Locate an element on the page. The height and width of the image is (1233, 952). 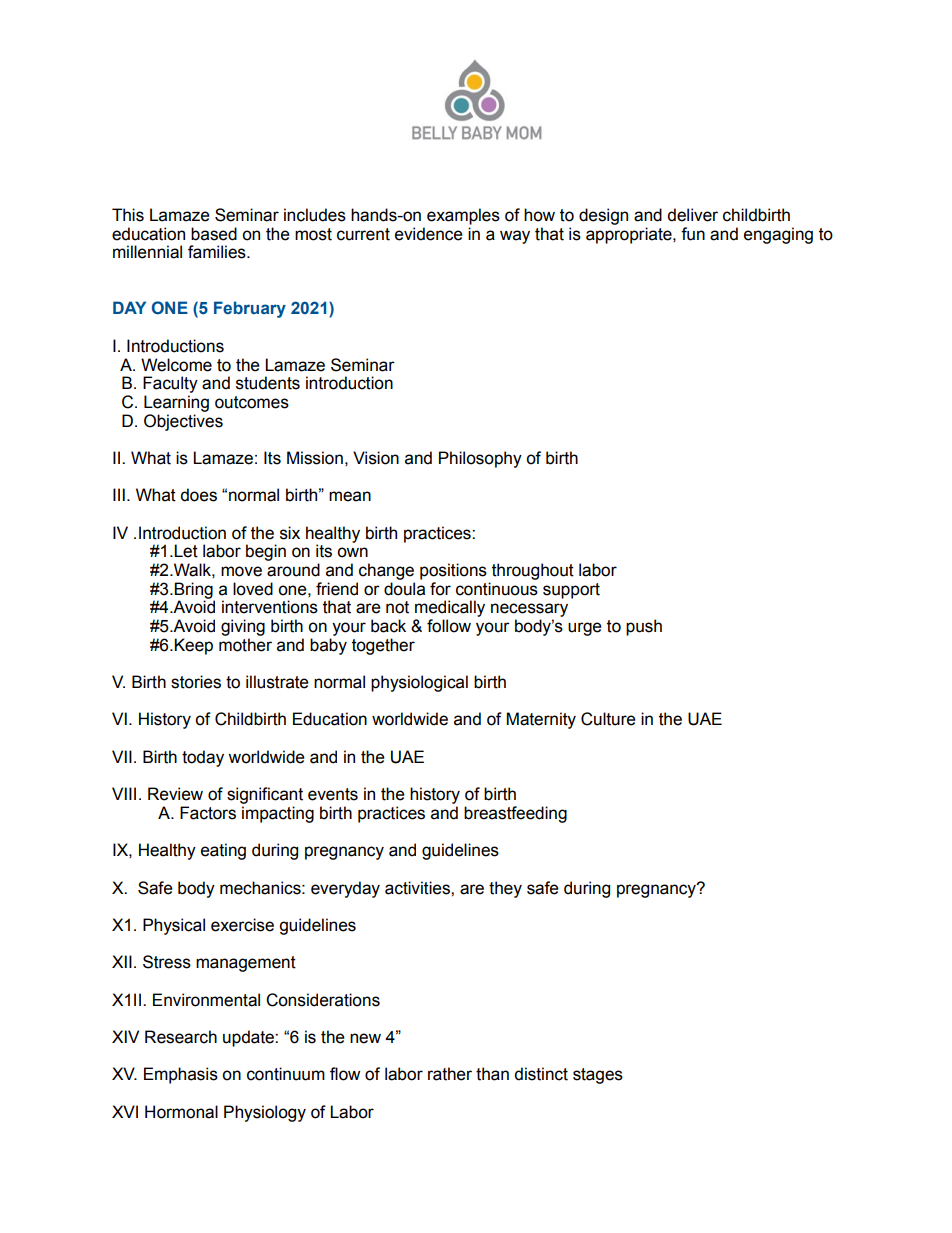
push is located at coordinates (644, 627).
